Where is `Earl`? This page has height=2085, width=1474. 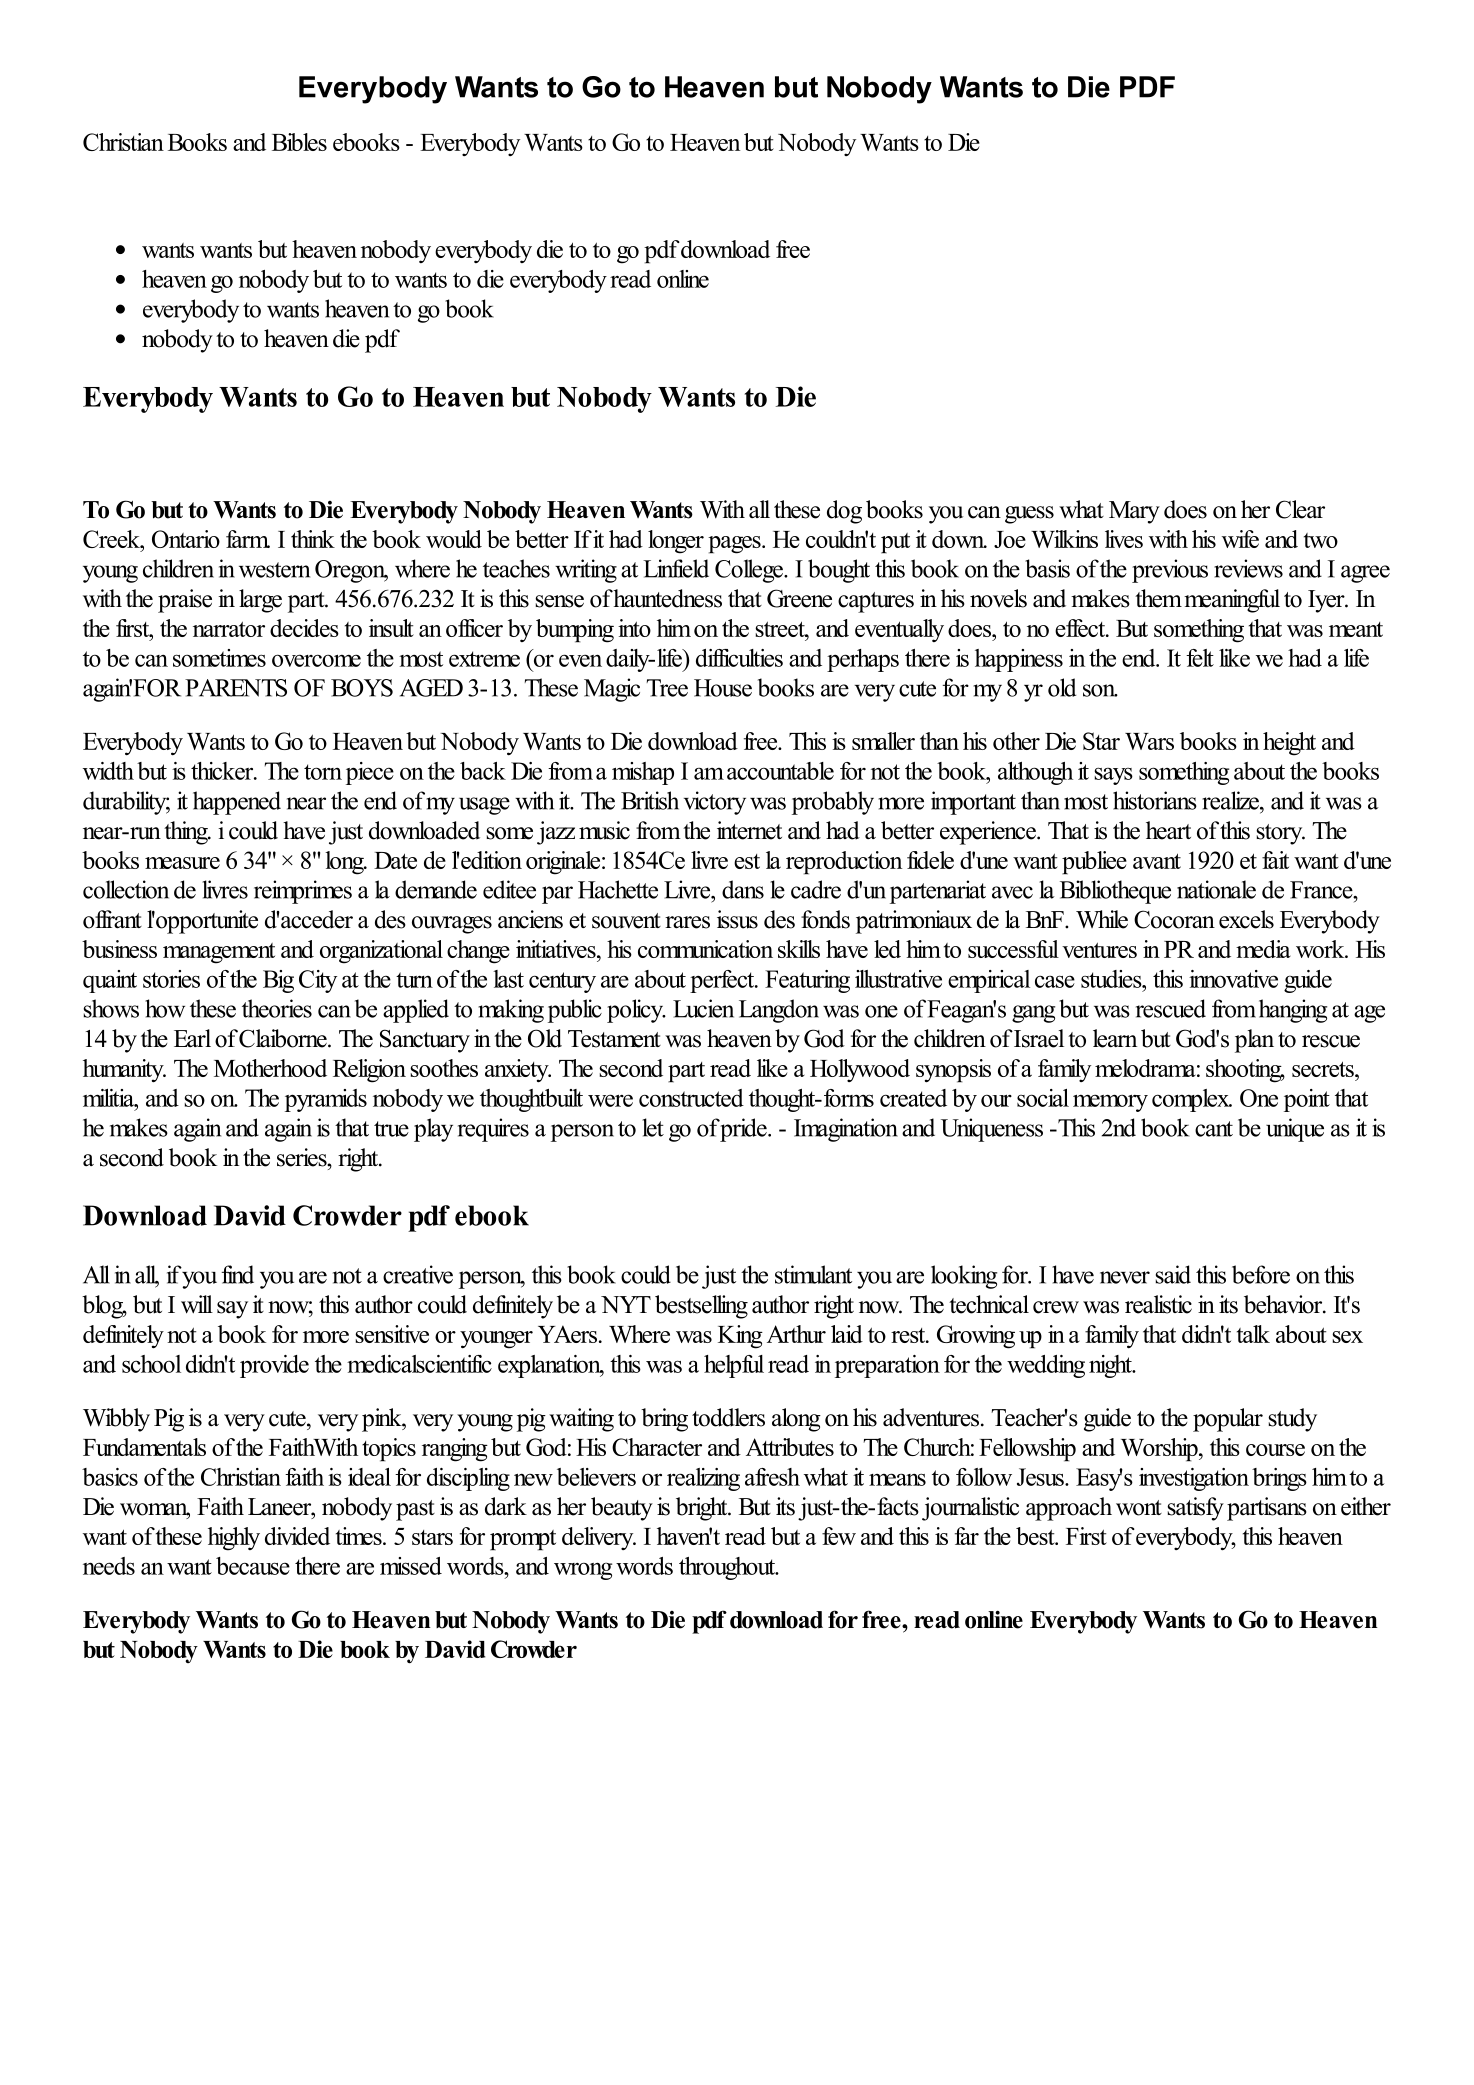
Earl is located at coordinates (192, 1038).
